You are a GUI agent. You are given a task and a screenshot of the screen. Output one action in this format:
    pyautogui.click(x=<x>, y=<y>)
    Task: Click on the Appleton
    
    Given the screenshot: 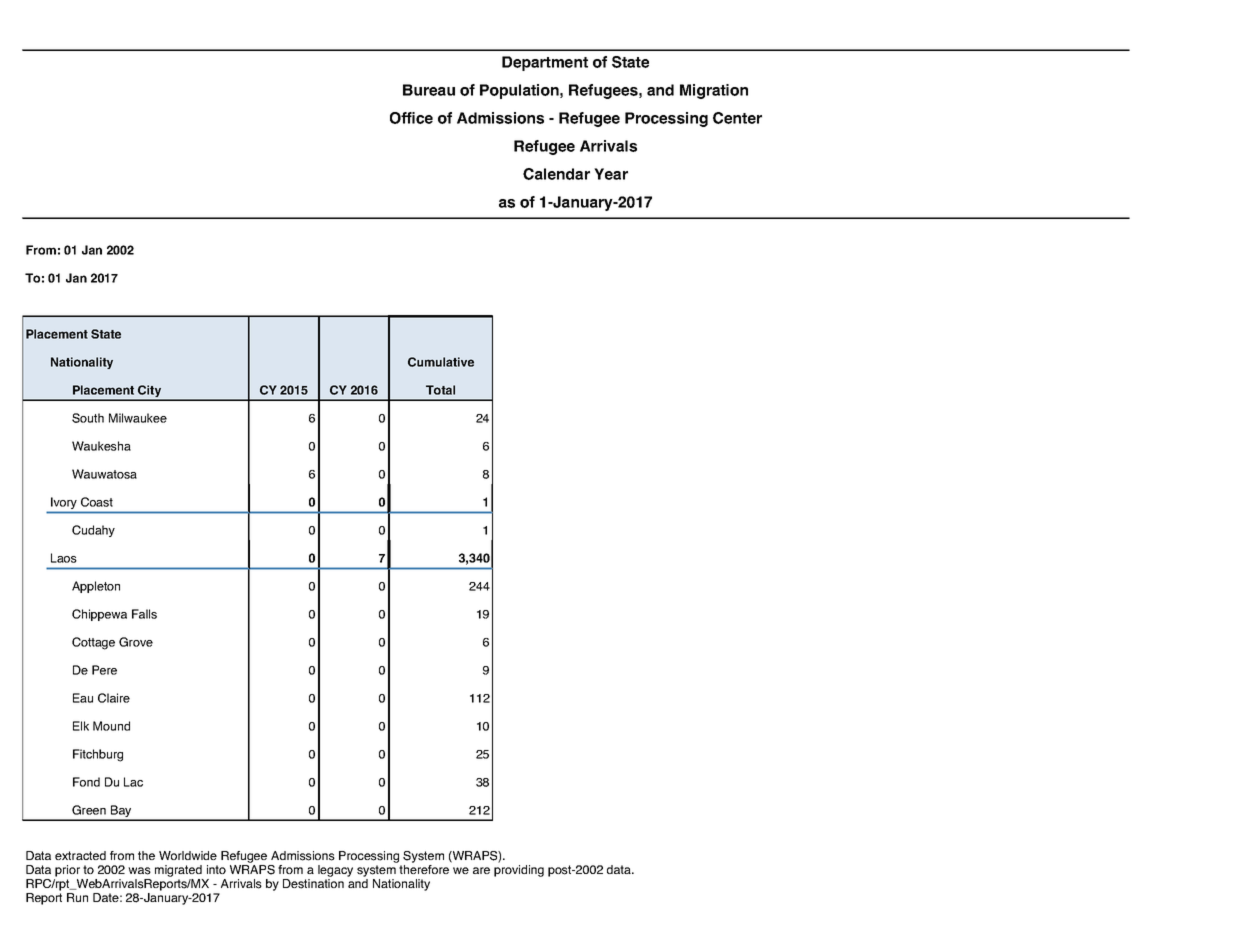 What is the action you would take?
    pyautogui.click(x=96, y=587)
